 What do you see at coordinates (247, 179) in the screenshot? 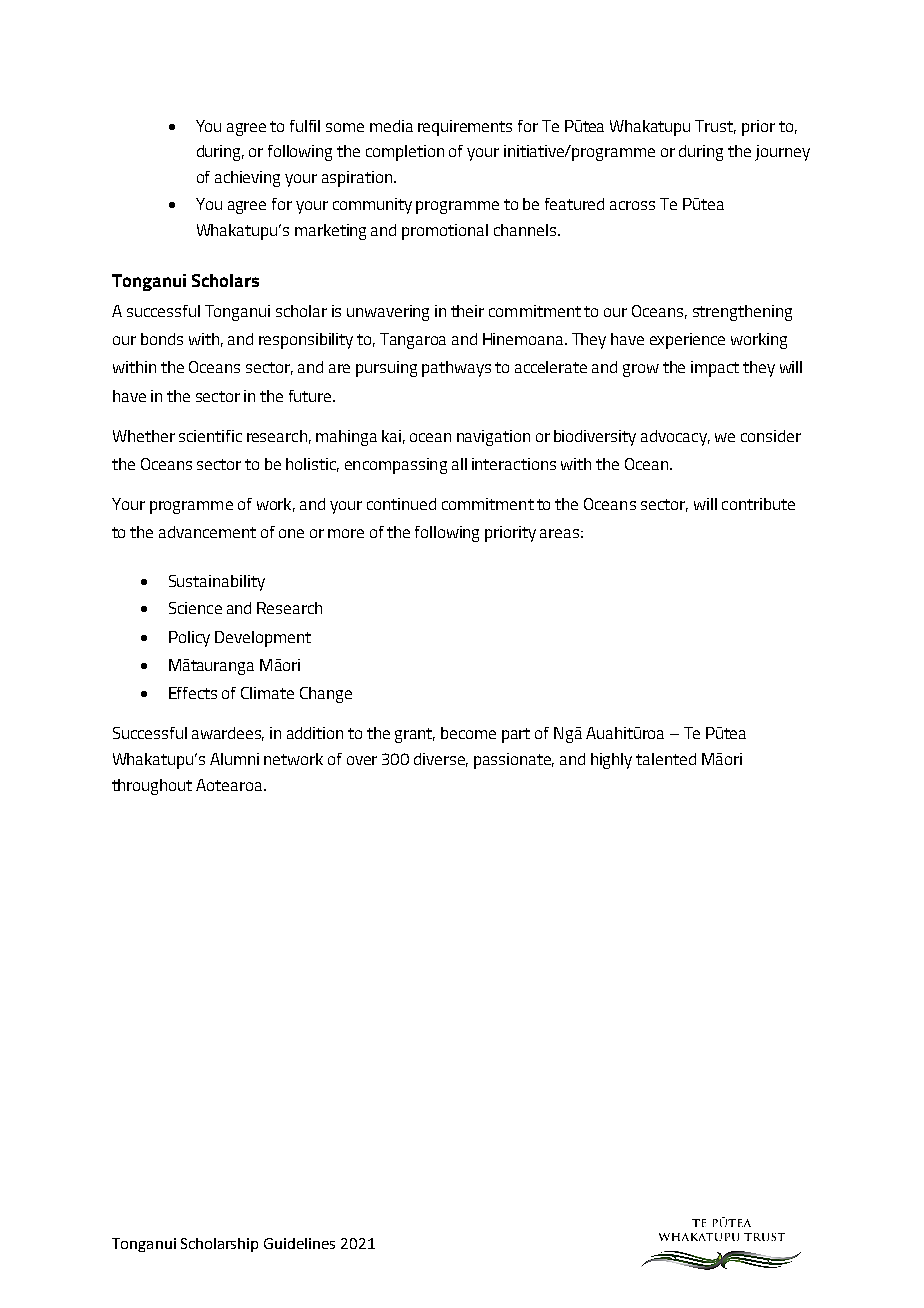
I see `achieving` at bounding box center [247, 179].
